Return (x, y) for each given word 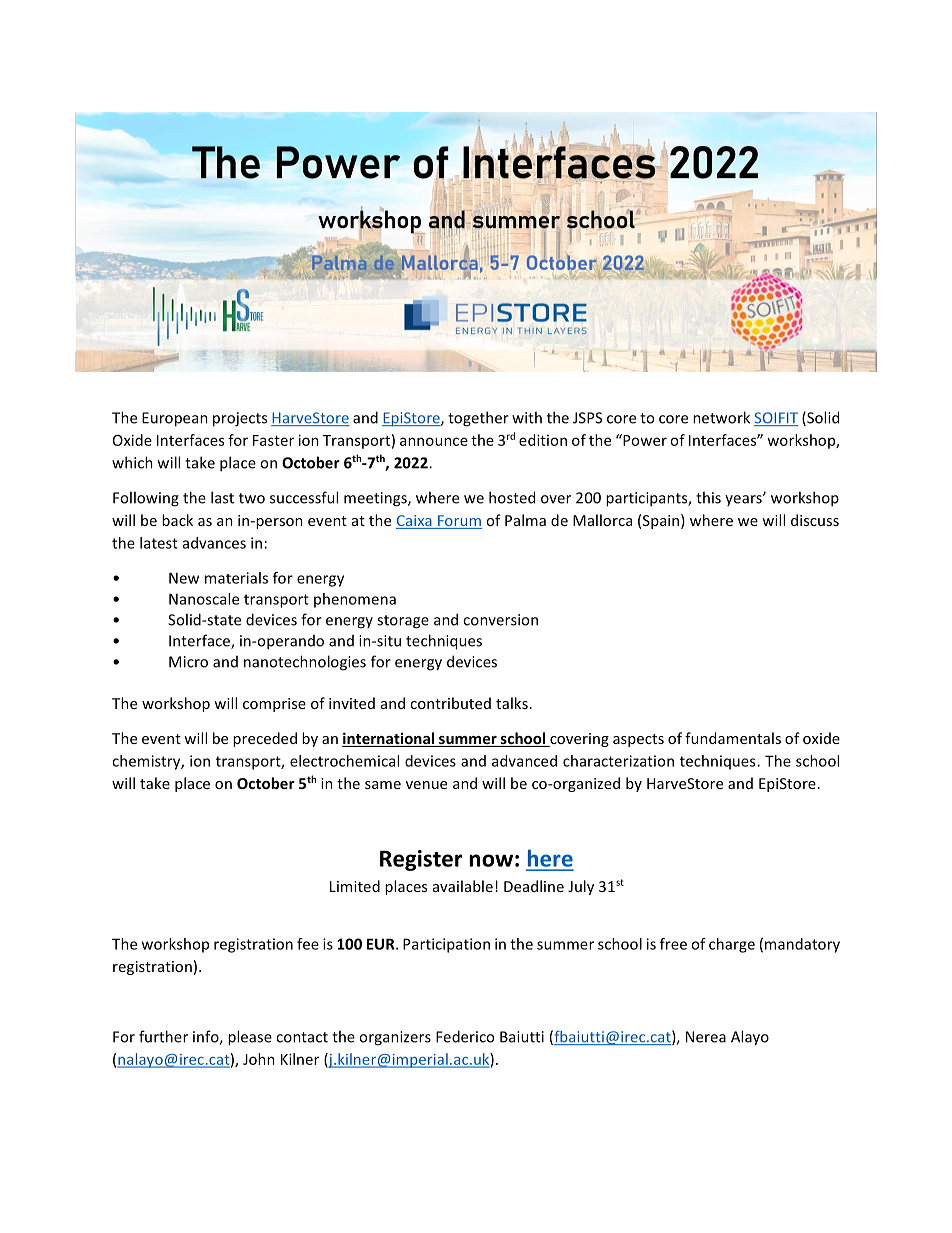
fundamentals (733, 738)
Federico (465, 1036)
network (721, 417)
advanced (524, 761)
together (478, 419)
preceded (265, 739)
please (250, 1038)
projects (240, 419)
